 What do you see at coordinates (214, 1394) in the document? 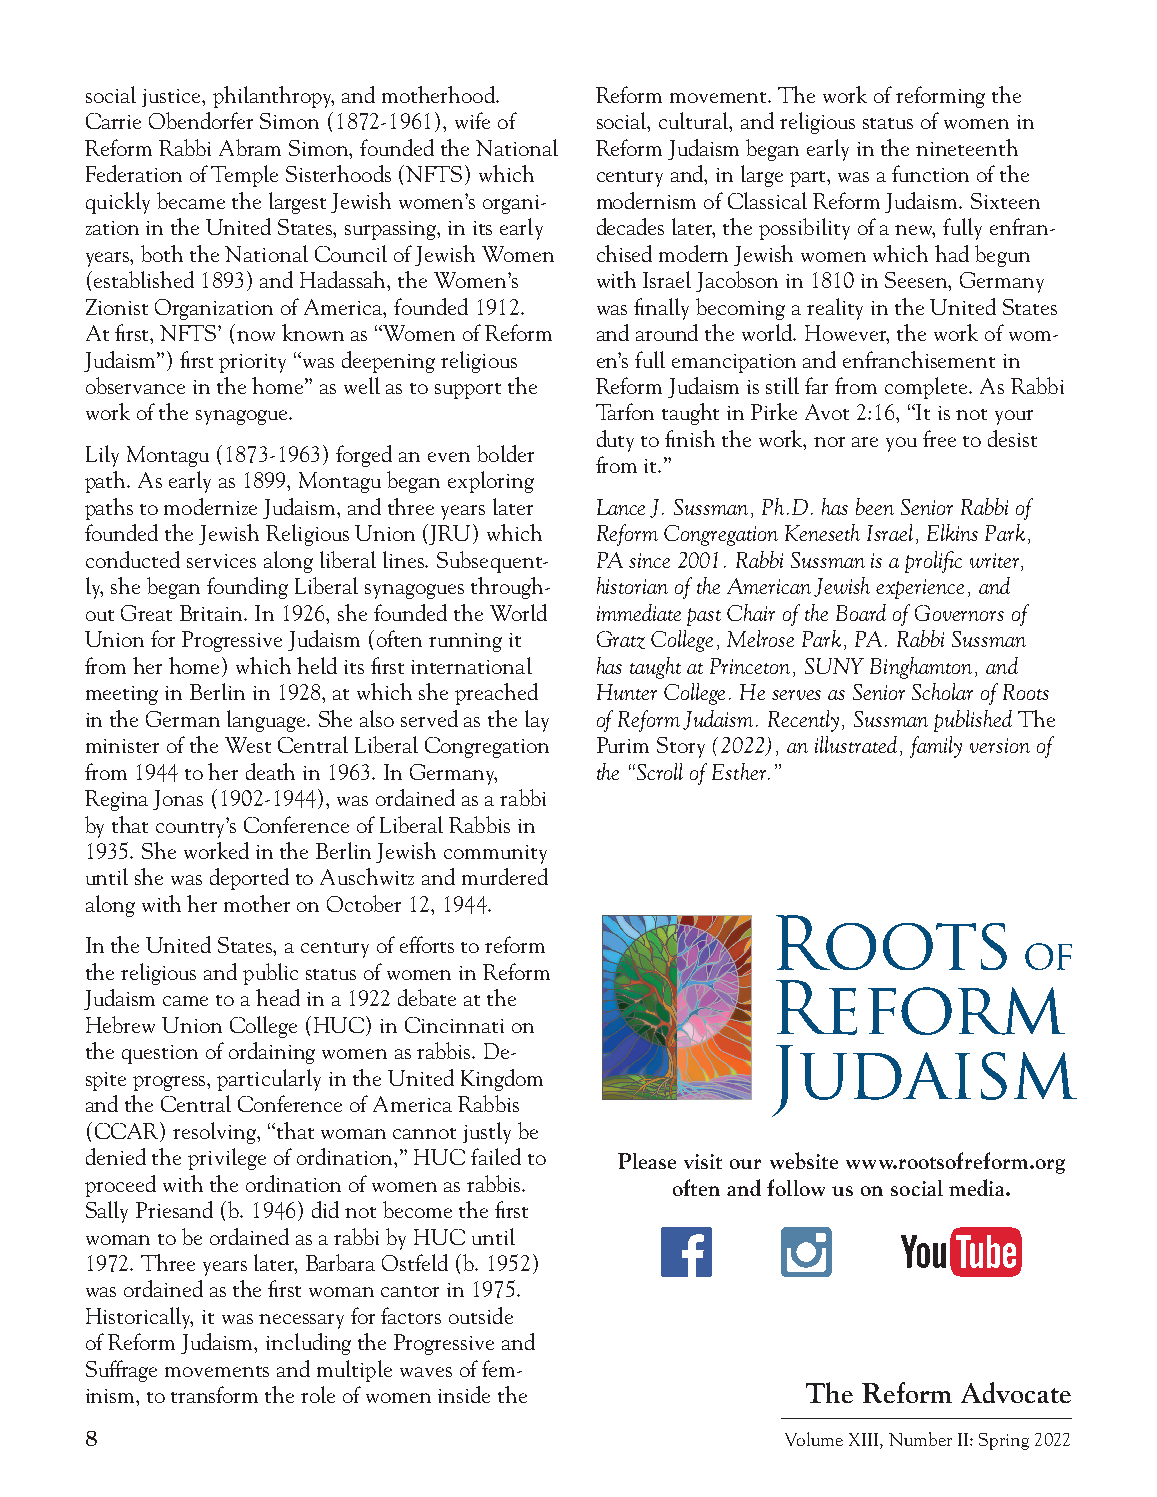
I see `transform` at bounding box center [214, 1394].
